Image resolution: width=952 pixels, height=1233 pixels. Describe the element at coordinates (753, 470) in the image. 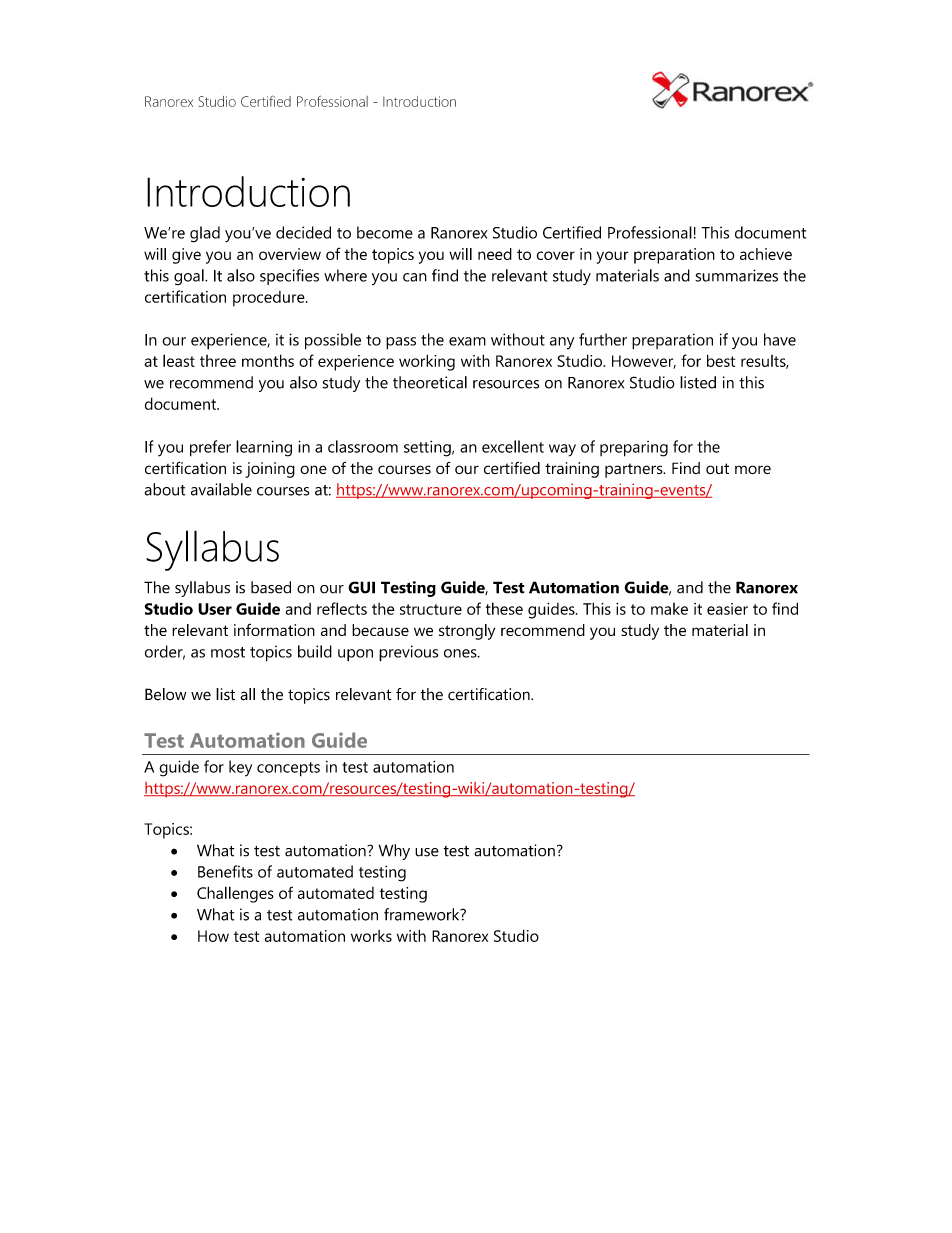

I see `more` at that location.
